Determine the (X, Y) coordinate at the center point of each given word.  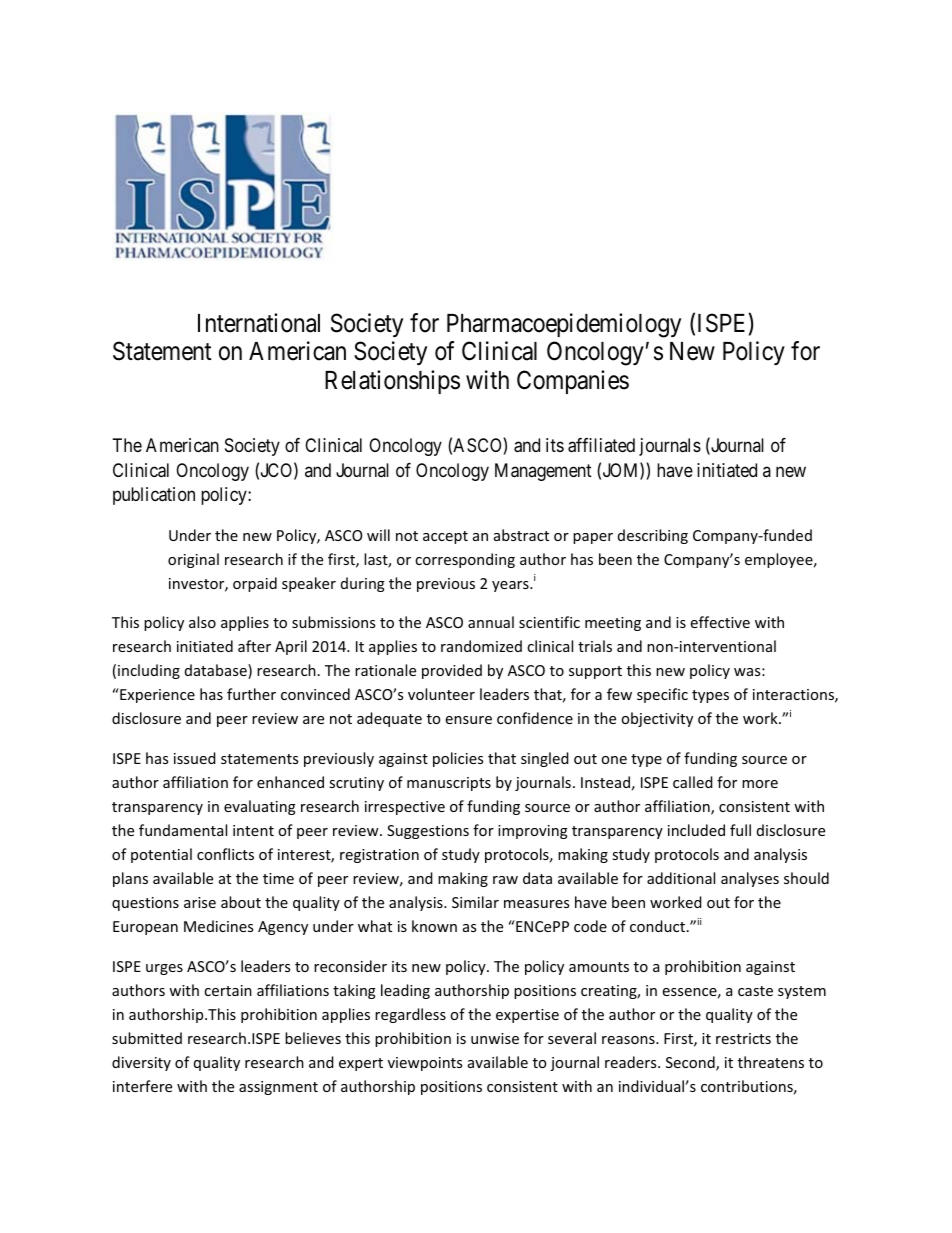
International (259, 323)
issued (195, 758)
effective (720, 622)
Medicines (218, 926)
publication (154, 496)
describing (653, 536)
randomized (481, 646)
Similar (475, 902)
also (202, 622)
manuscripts (449, 784)
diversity (141, 1063)
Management (543, 472)
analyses (750, 879)
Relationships (392, 382)
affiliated (601, 445)
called (693, 782)
